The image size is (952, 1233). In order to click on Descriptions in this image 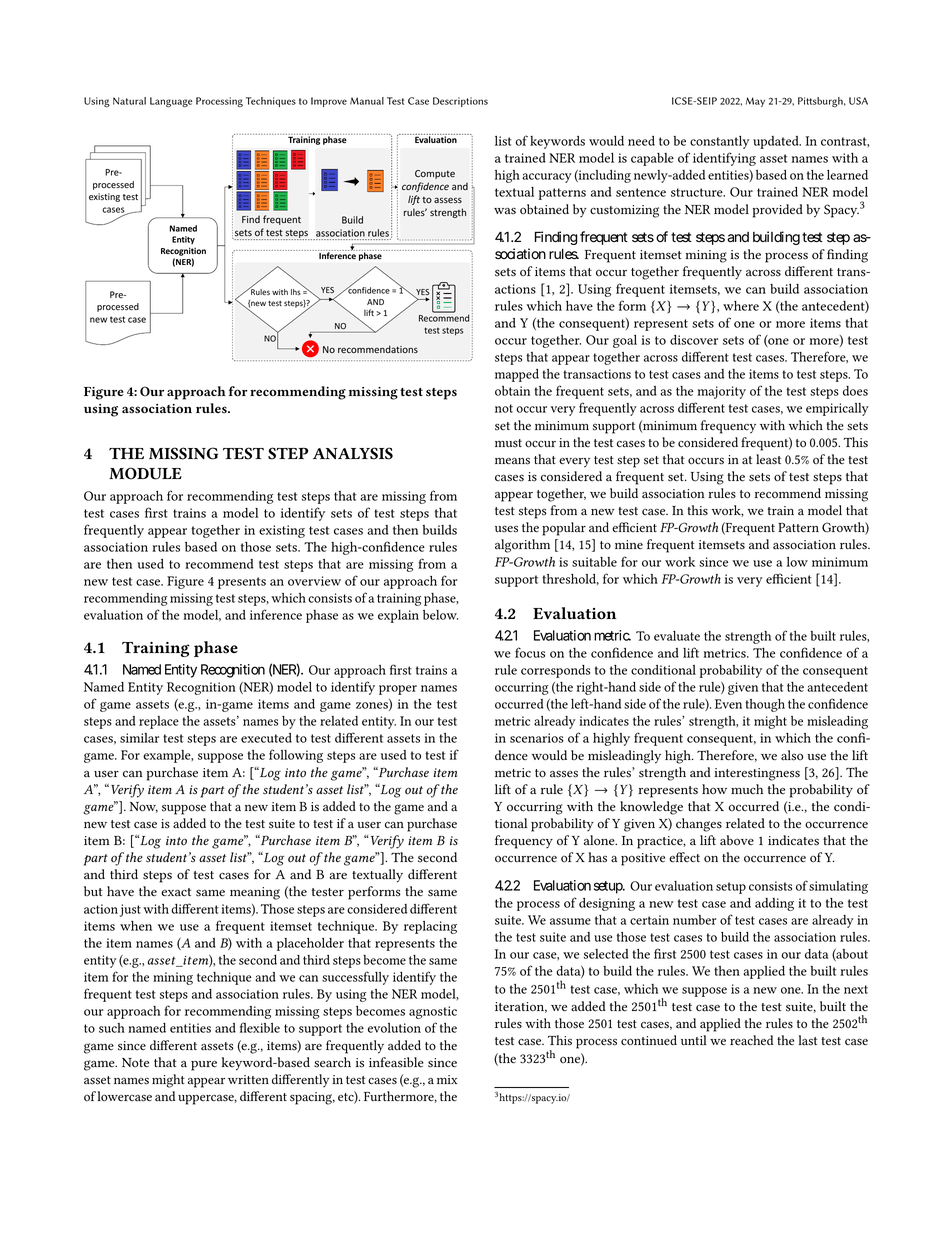, I will do `click(460, 102)`.
